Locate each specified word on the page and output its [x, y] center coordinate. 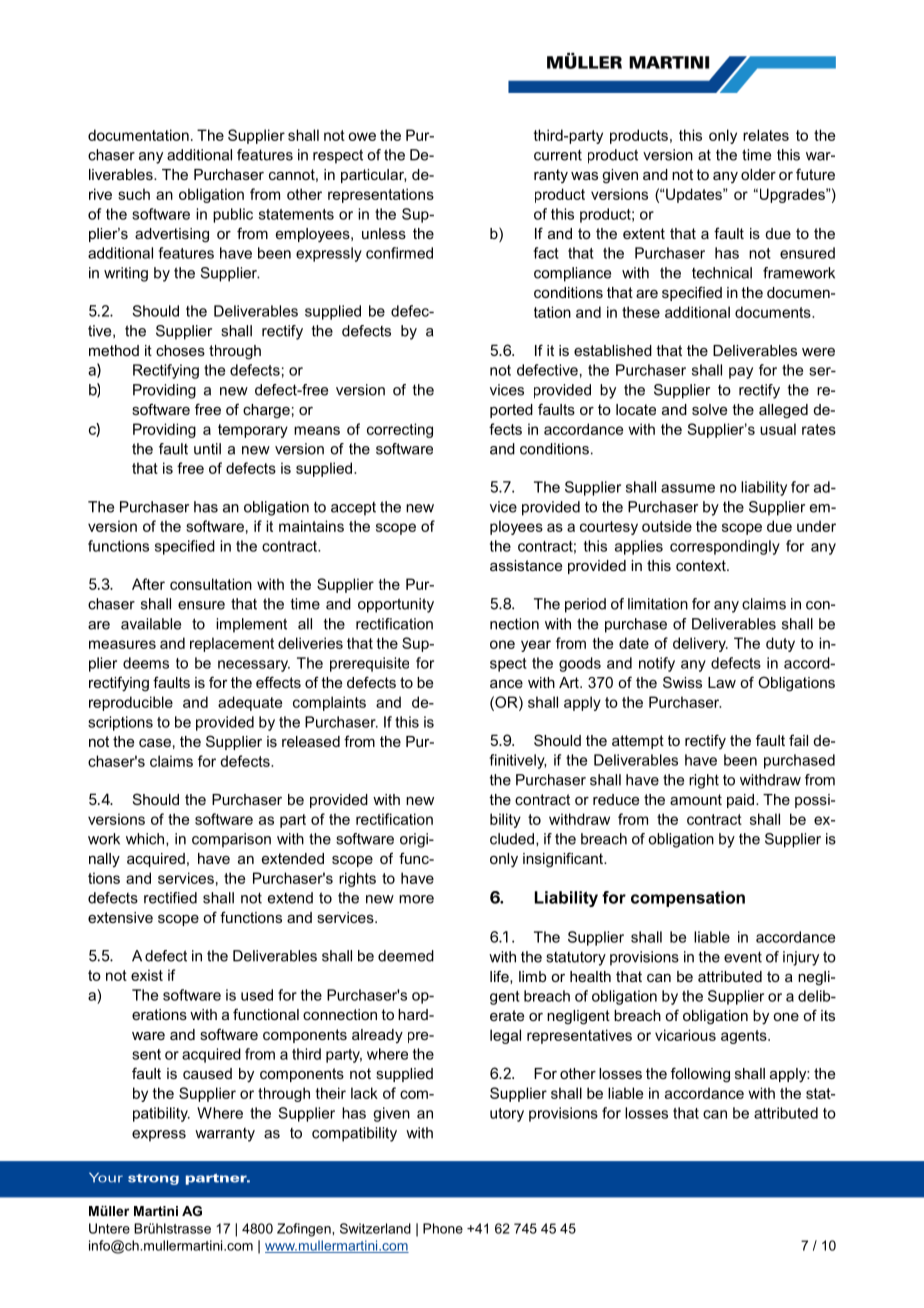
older [758, 174]
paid [742, 801]
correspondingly [725, 547]
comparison [231, 840]
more [416, 899]
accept [353, 509]
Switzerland [375, 1228]
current [558, 155]
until [207, 449]
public [233, 215]
